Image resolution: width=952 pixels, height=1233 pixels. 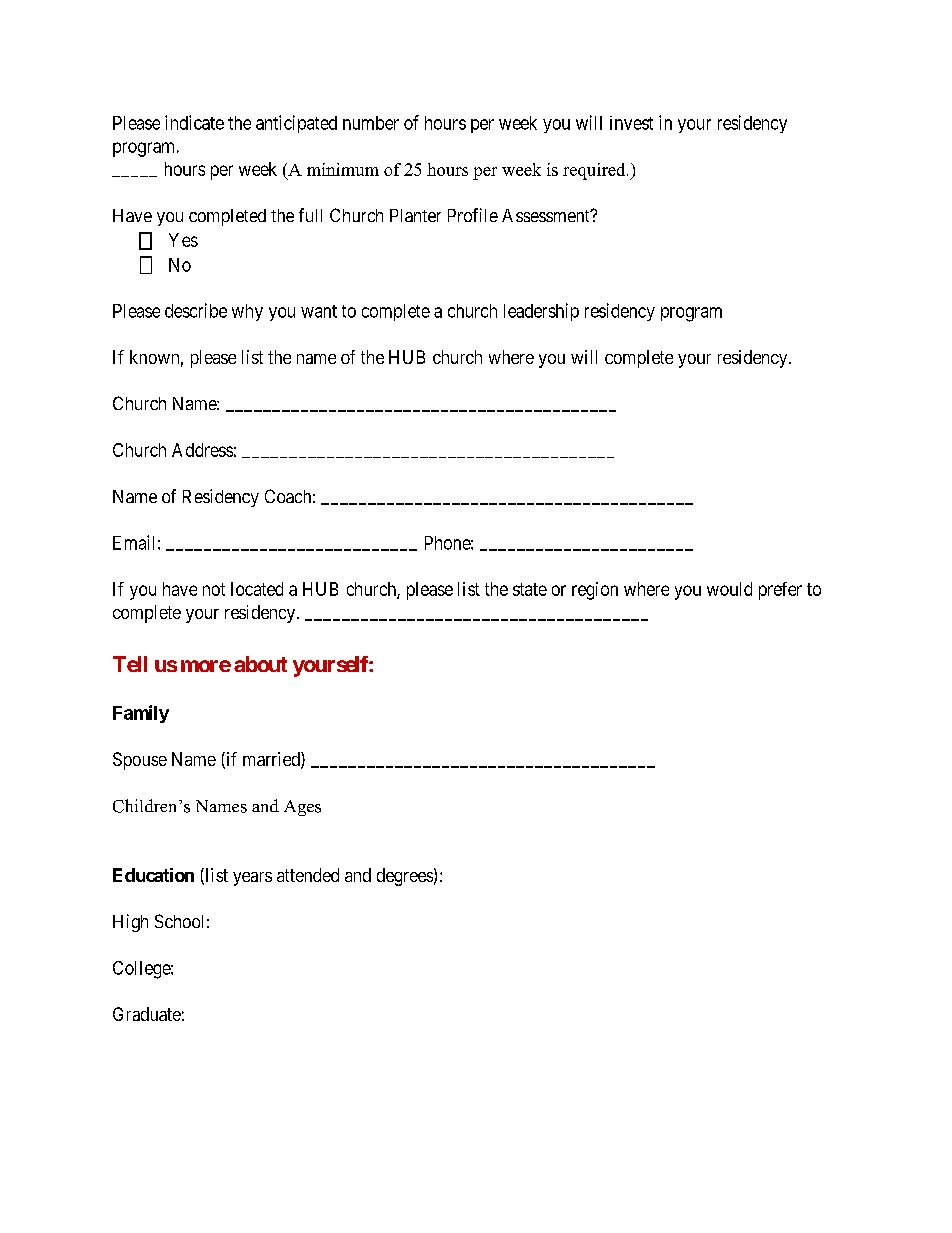 What do you see at coordinates (214, 589) in the screenshot?
I see `not` at bounding box center [214, 589].
